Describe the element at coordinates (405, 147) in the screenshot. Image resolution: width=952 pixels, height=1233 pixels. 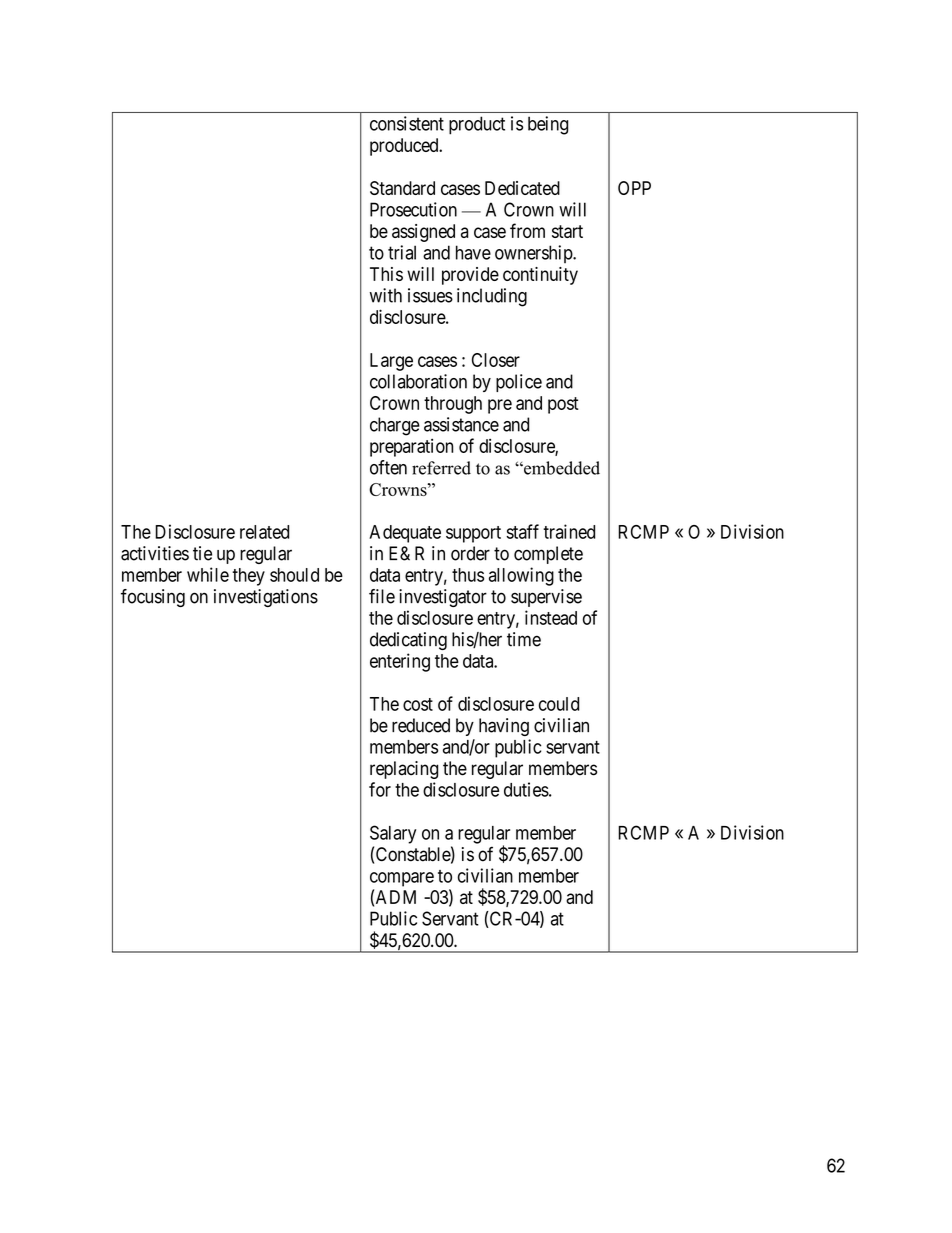
I see `produced` at that location.
